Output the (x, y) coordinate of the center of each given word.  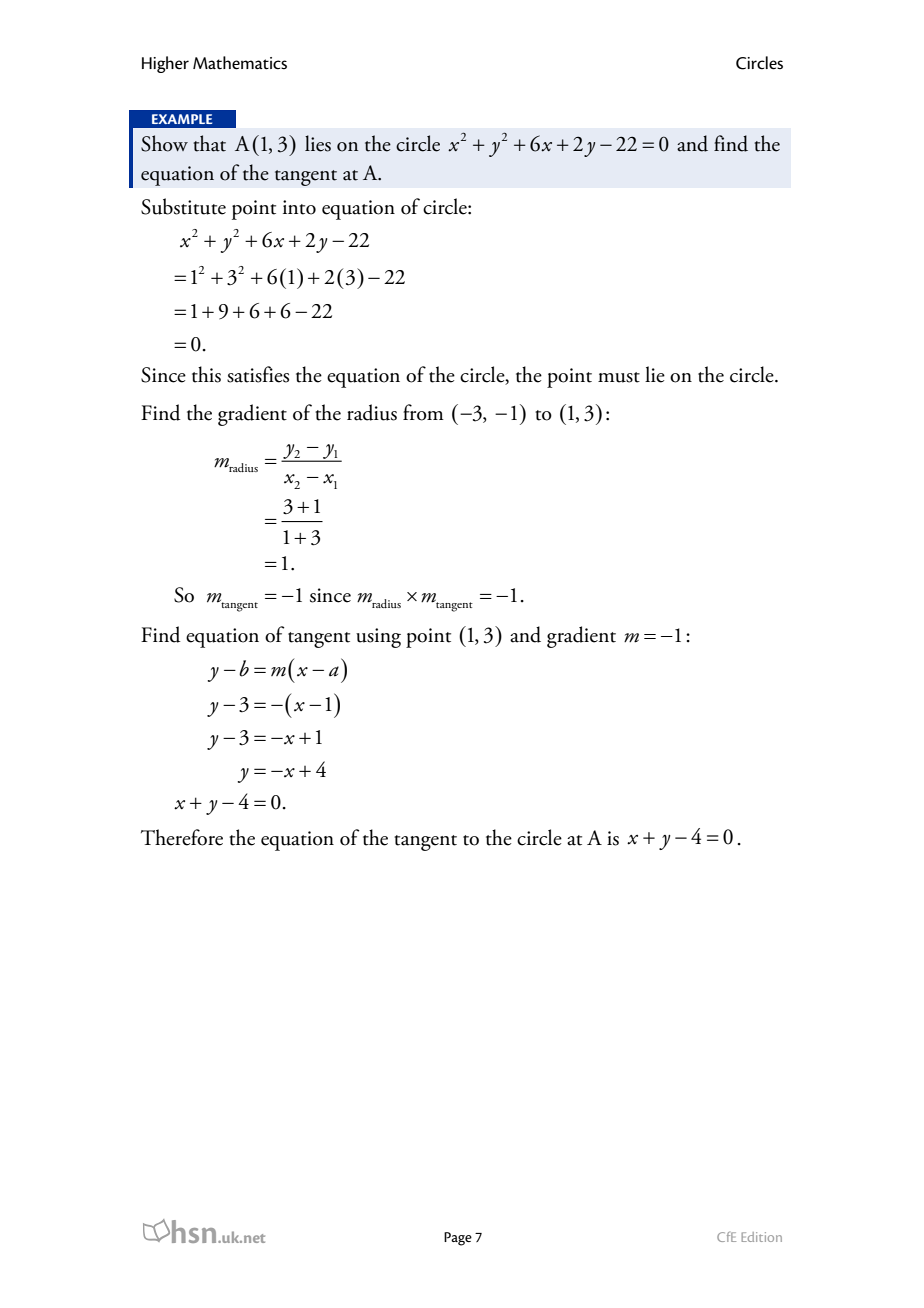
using (378, 638)
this (206, 374)
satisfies (258, 374)
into (299, 207)
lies (318, 143)
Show (164, 143)
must (619, 377)
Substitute (183, 206)
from (423, 412)
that (209, 143)
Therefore (182, 837)
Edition (761, 1237)
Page (458, 1239)
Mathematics (240, 63)
